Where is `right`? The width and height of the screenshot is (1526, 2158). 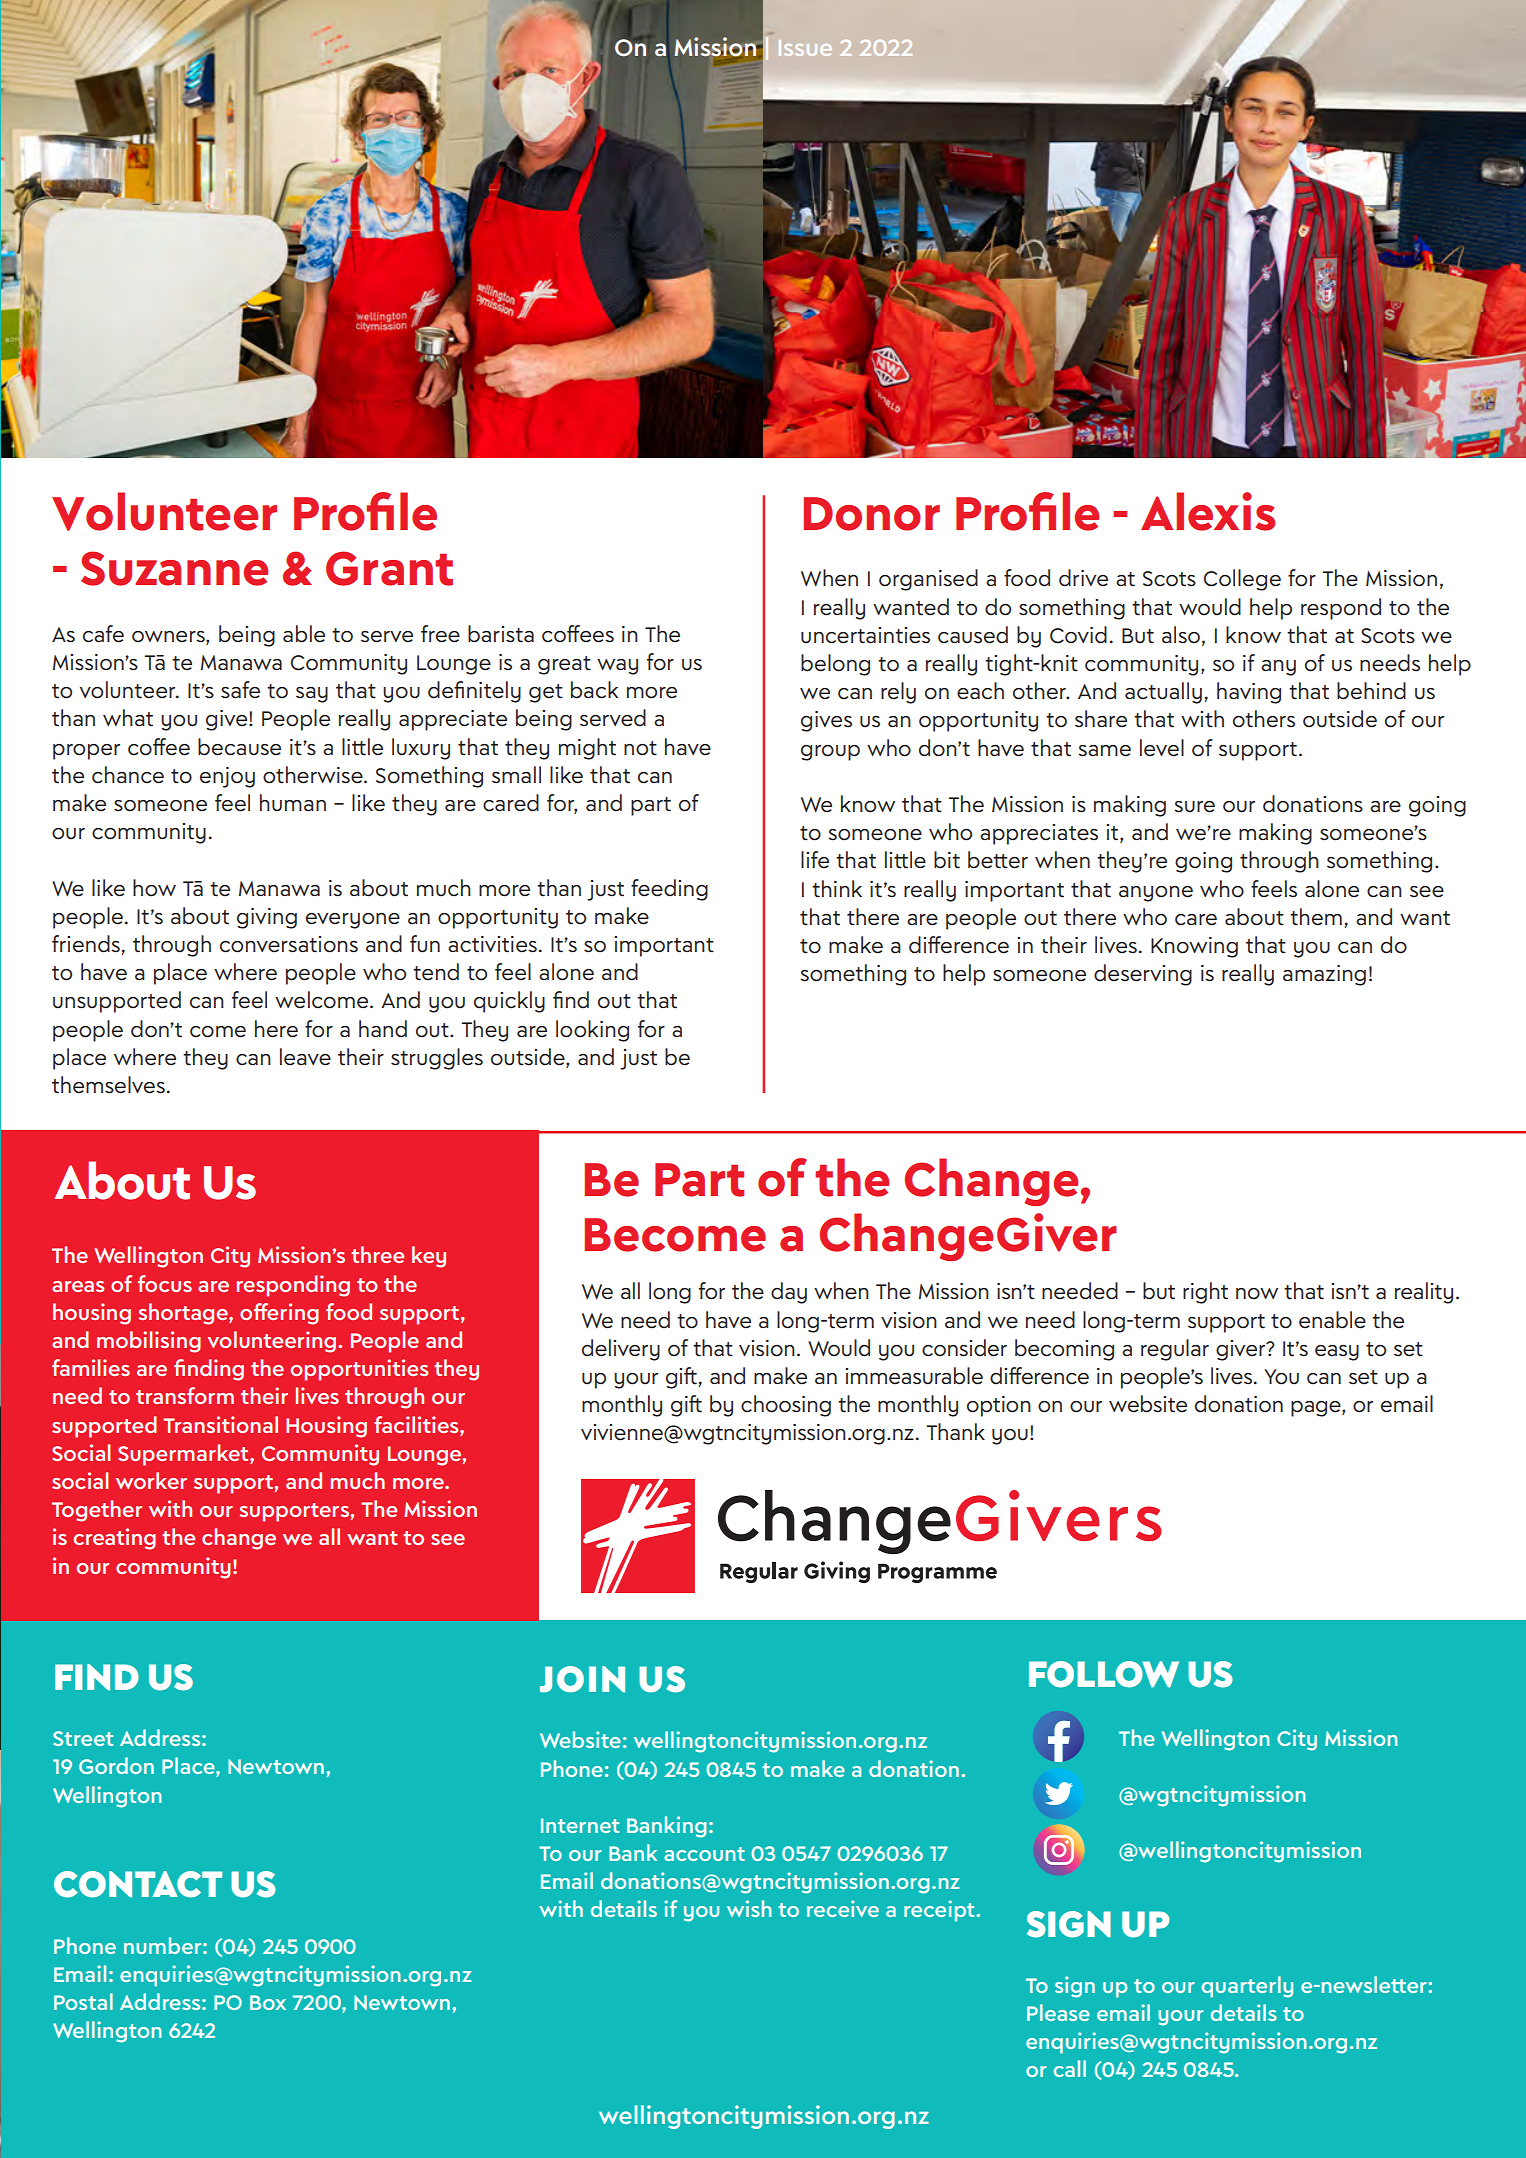 right is located at coordinates (1205, 1293).
